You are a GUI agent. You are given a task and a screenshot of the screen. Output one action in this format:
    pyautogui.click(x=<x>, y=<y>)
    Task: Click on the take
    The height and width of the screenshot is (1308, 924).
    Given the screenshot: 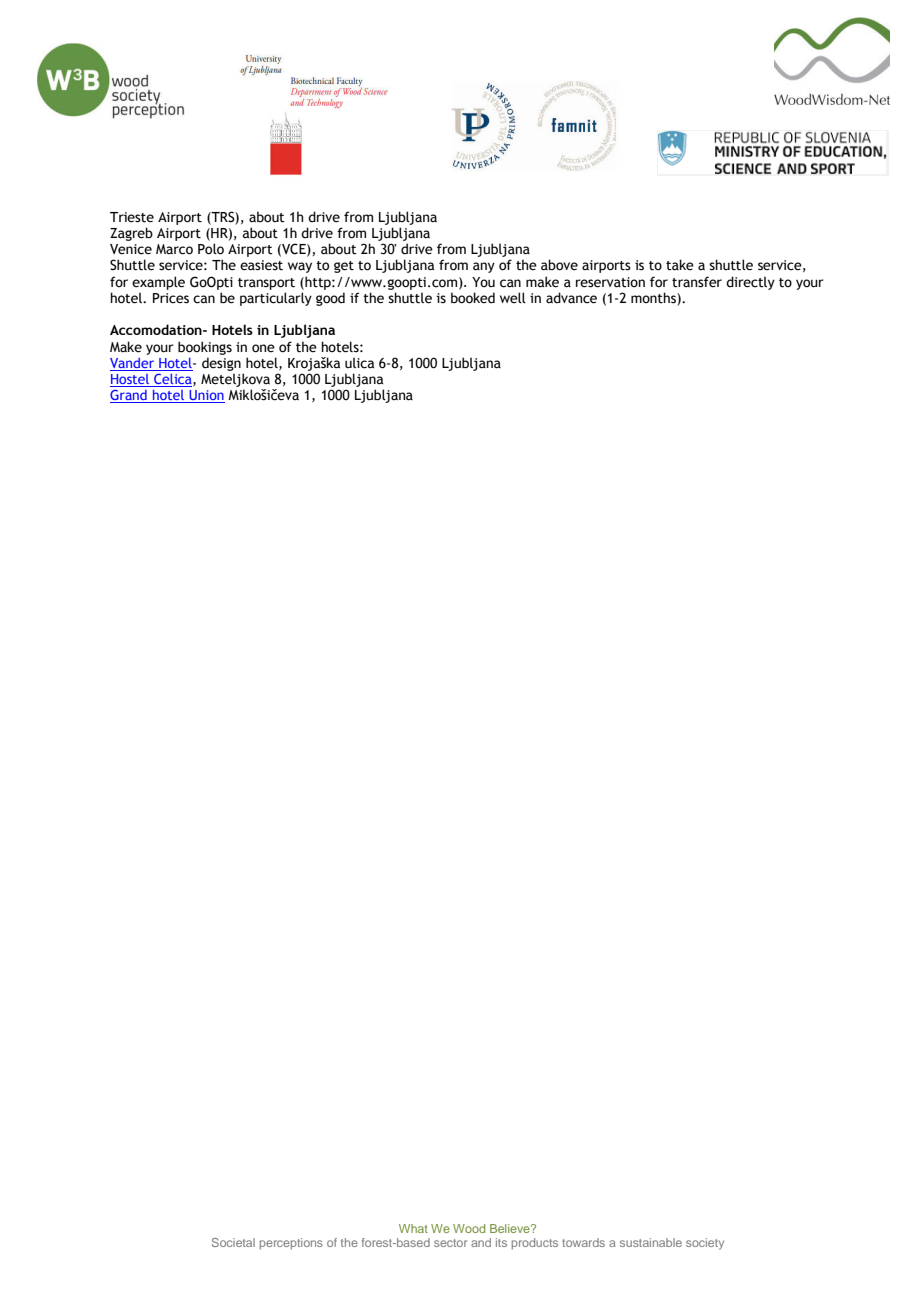 What is the action you would take?
    pyautogui.click(x=680, y=265)
